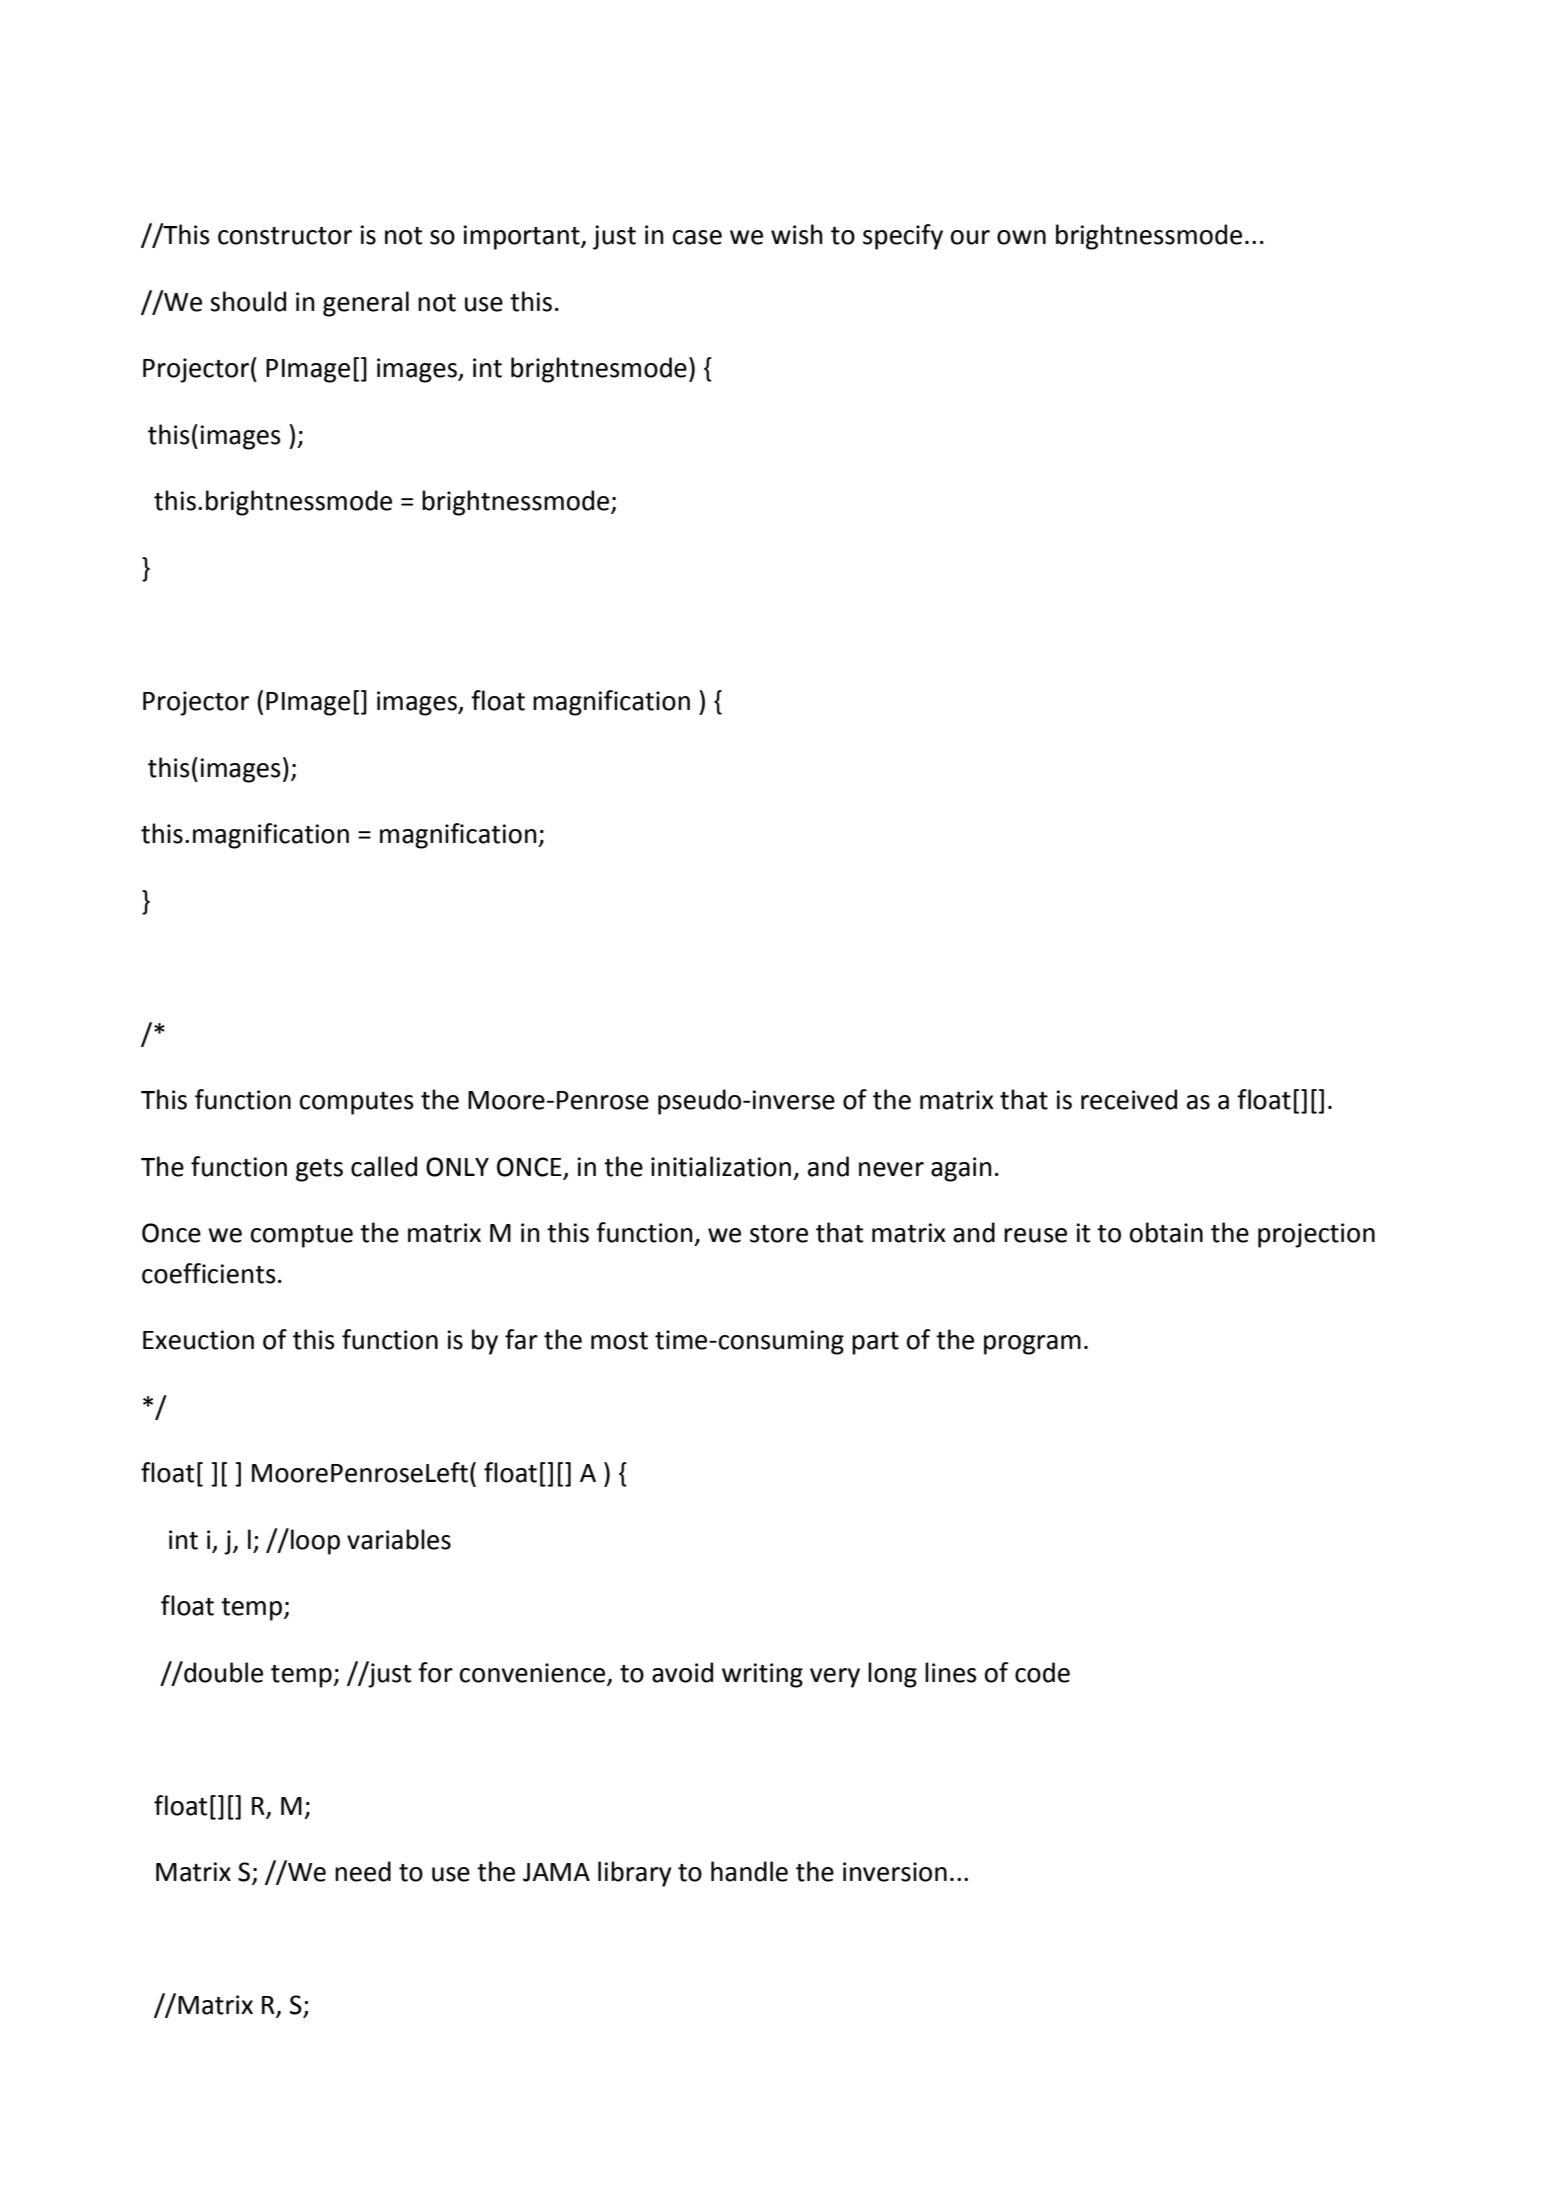 This screenshot has height=2201, width=1556. What do you see at coordinates (1042, 1672) in the screenshot?
I see `code` at bounding box center [1042, 1672].
